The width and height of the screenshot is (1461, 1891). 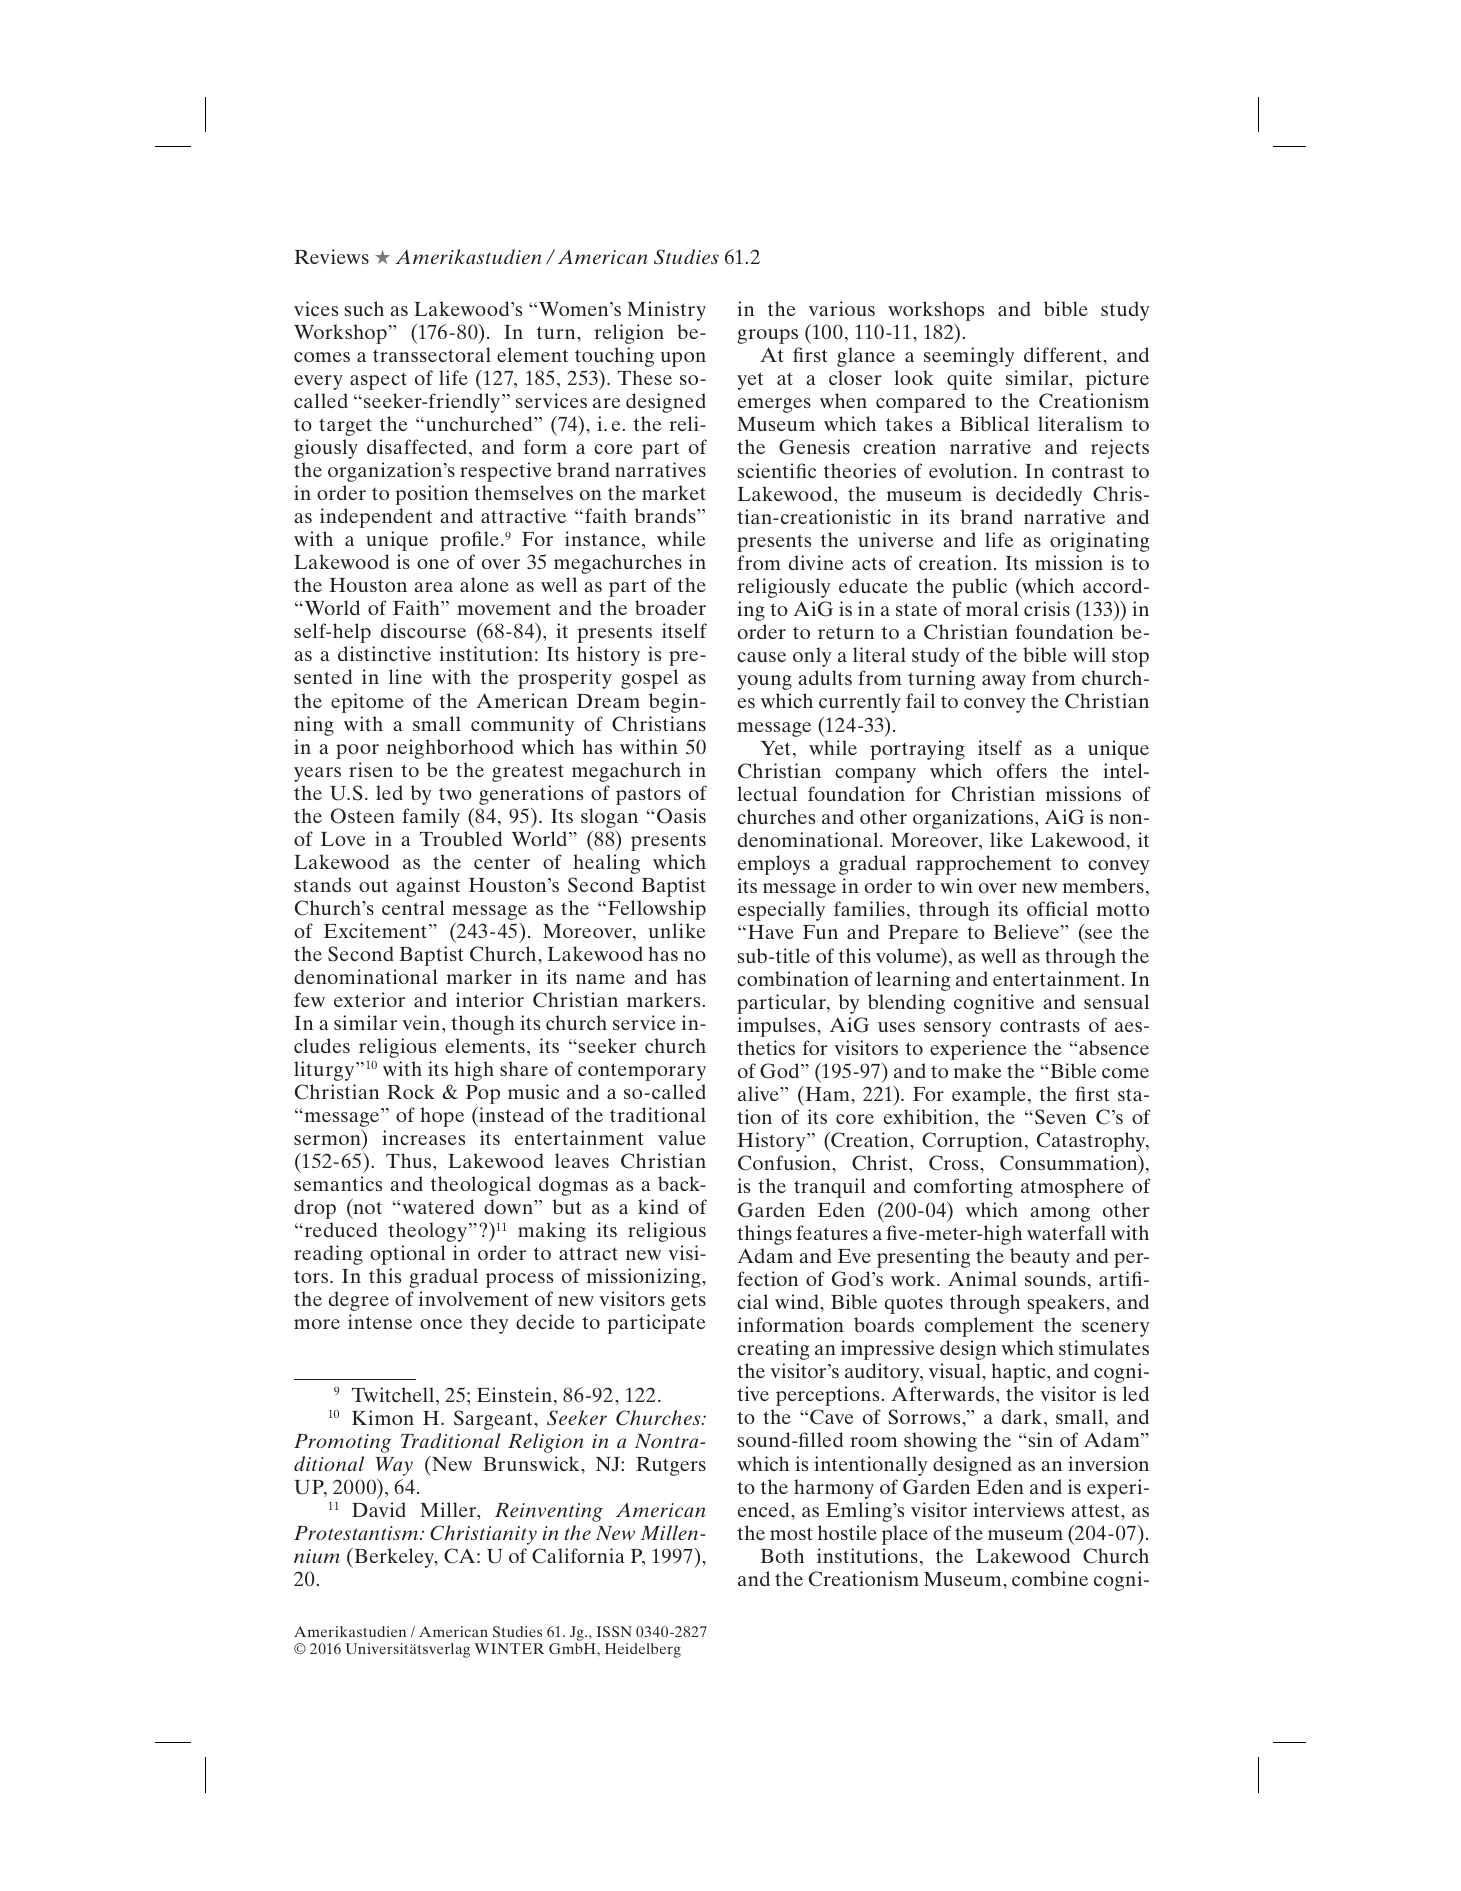 I want to click on offers, so click(x=1022, y=770).
